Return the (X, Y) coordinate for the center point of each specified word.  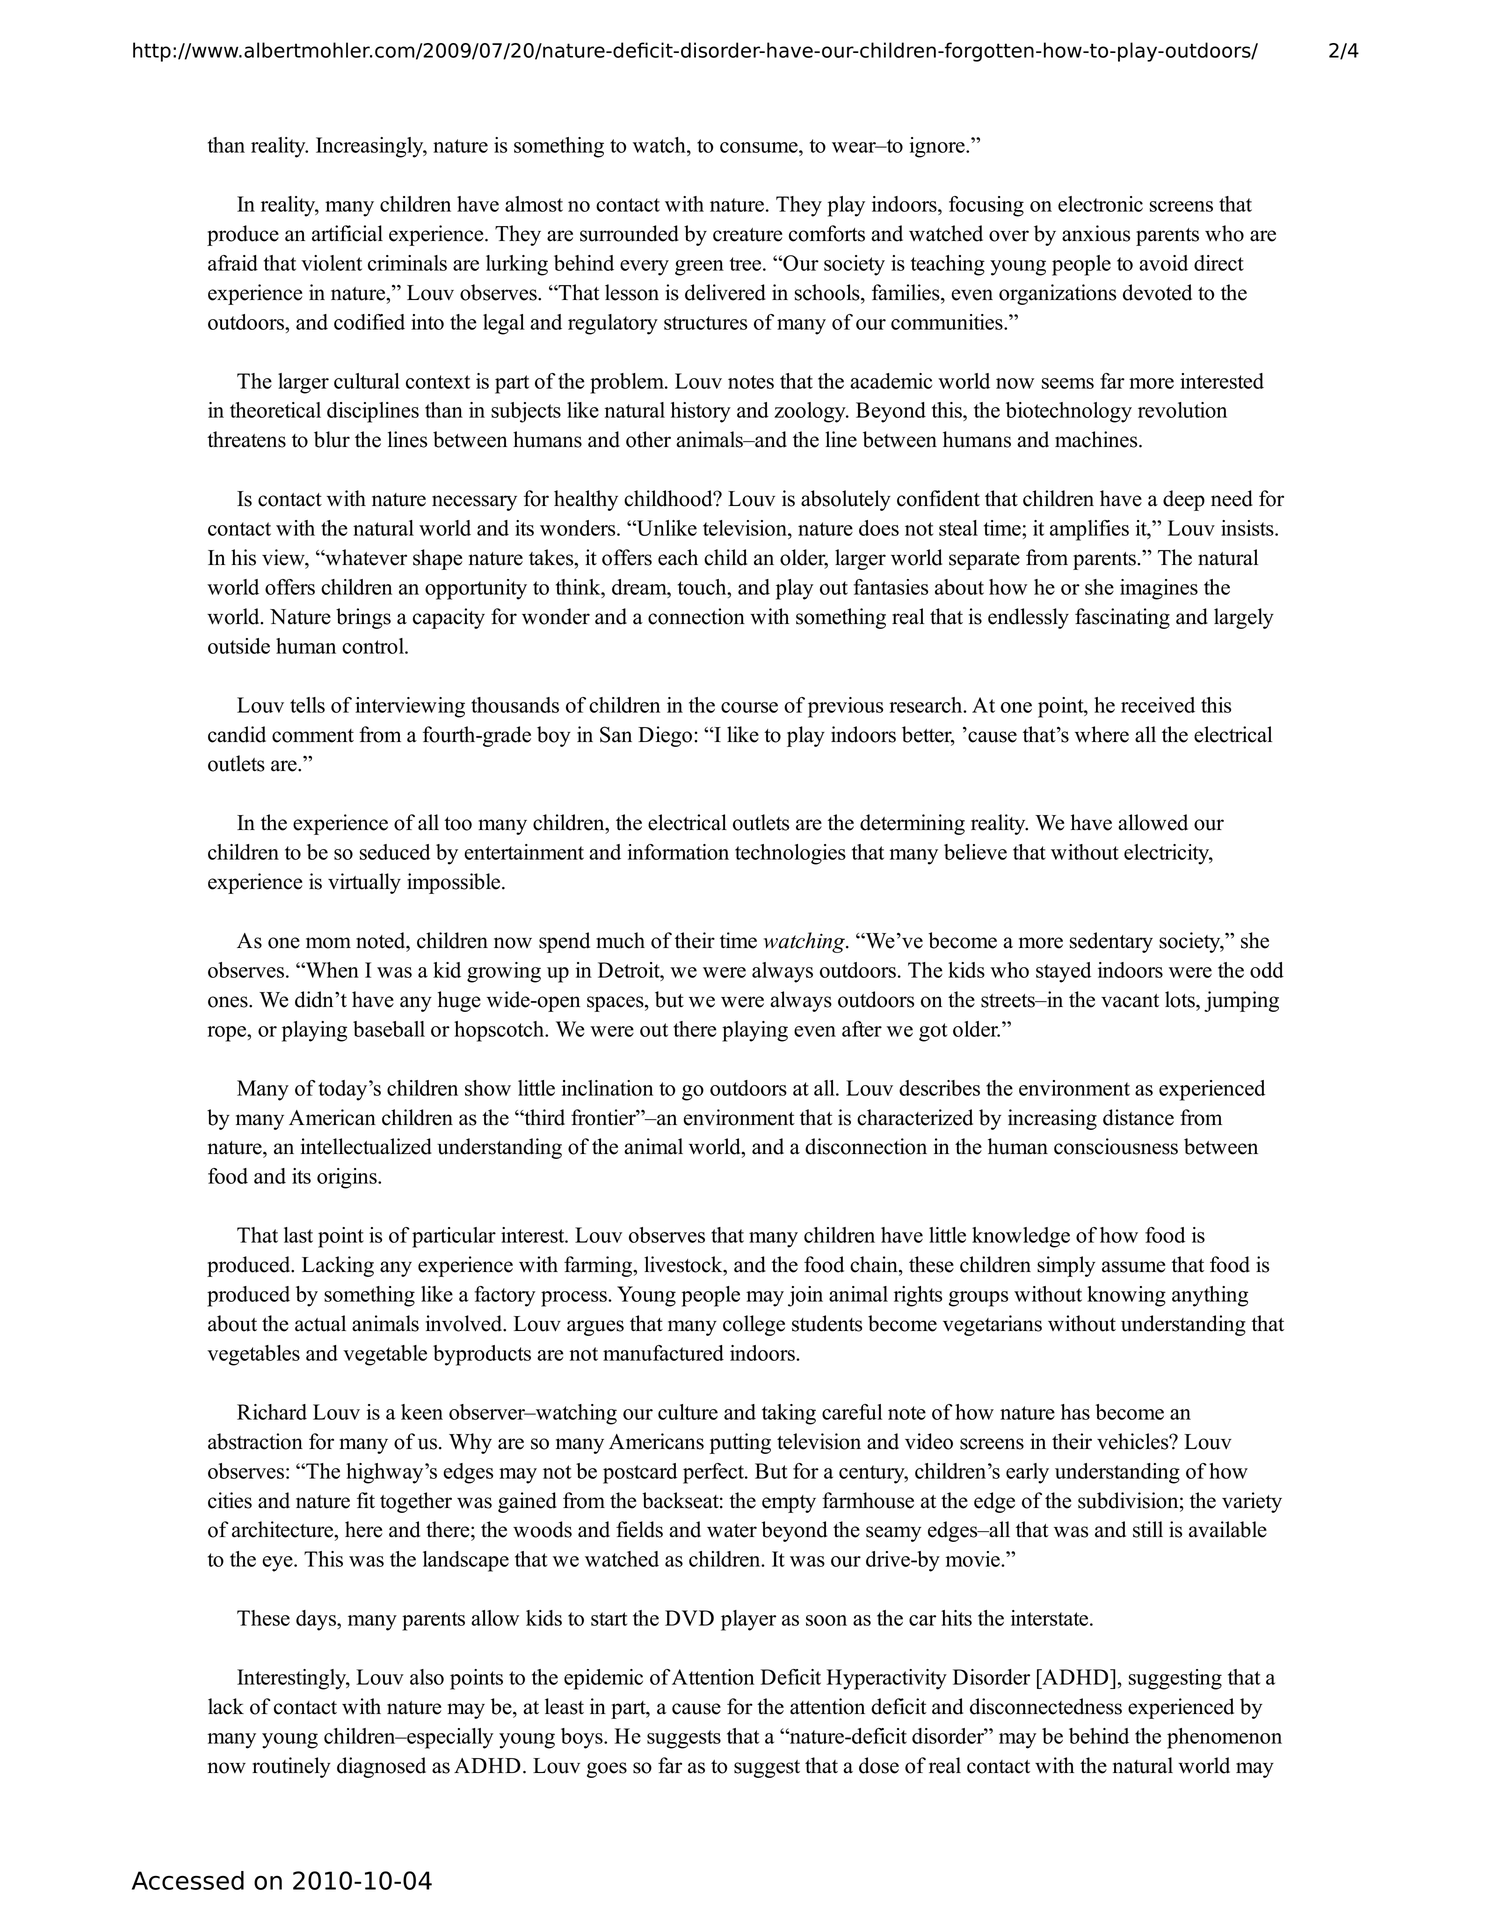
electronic (1100, 204)
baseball (389, 1029)
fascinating (1122, 618)
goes (607, 1770)
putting (740, 1443)
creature (747, 235)
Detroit (630, 970)
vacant (1130, 1001)
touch (703, 587)
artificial (347, 233)
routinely (291, 1767)
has (1075, 1412)
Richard (272, 1412)
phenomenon (1224, 1738)
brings (363, 618)
